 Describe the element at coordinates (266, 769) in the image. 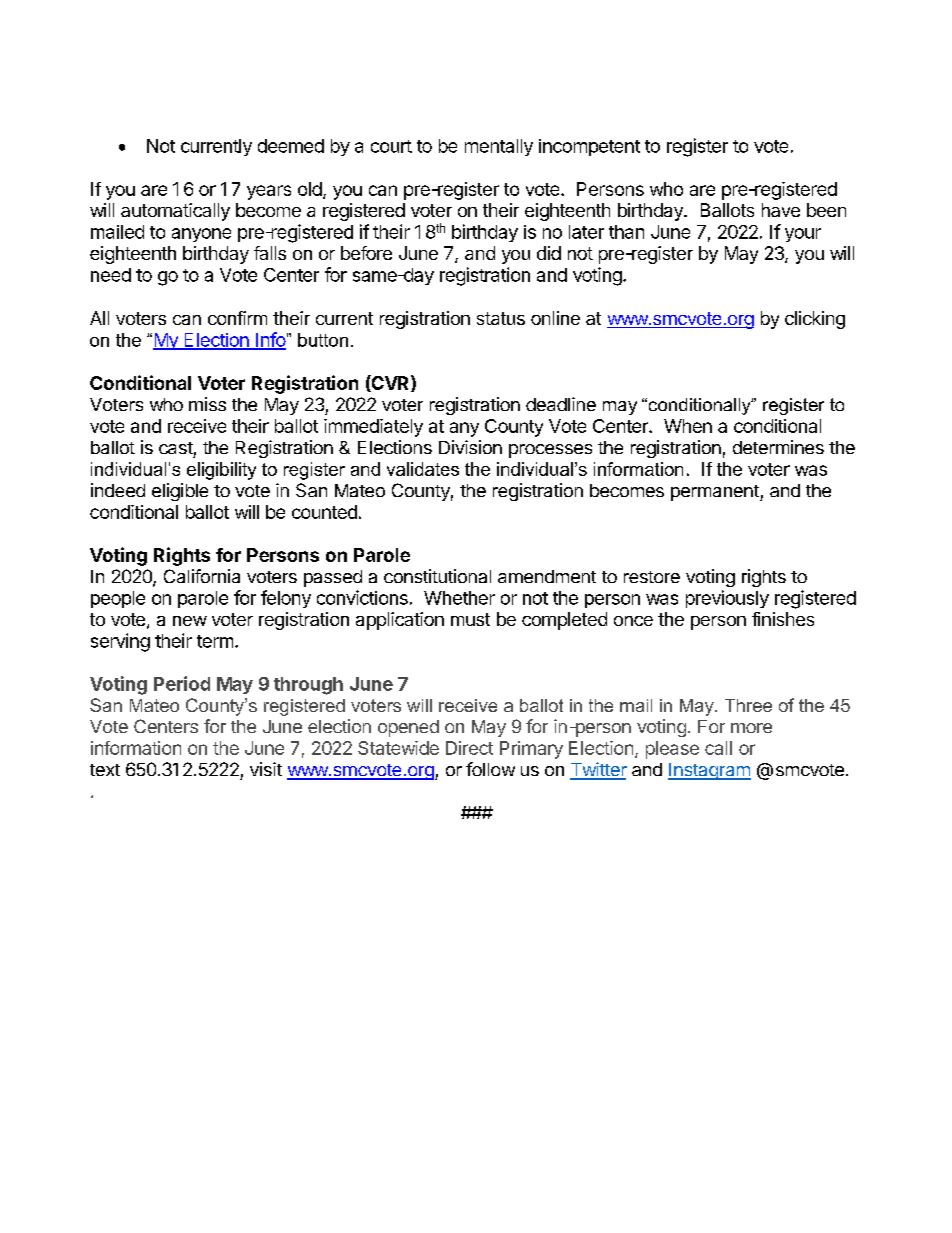

I see `visit` at that location.
